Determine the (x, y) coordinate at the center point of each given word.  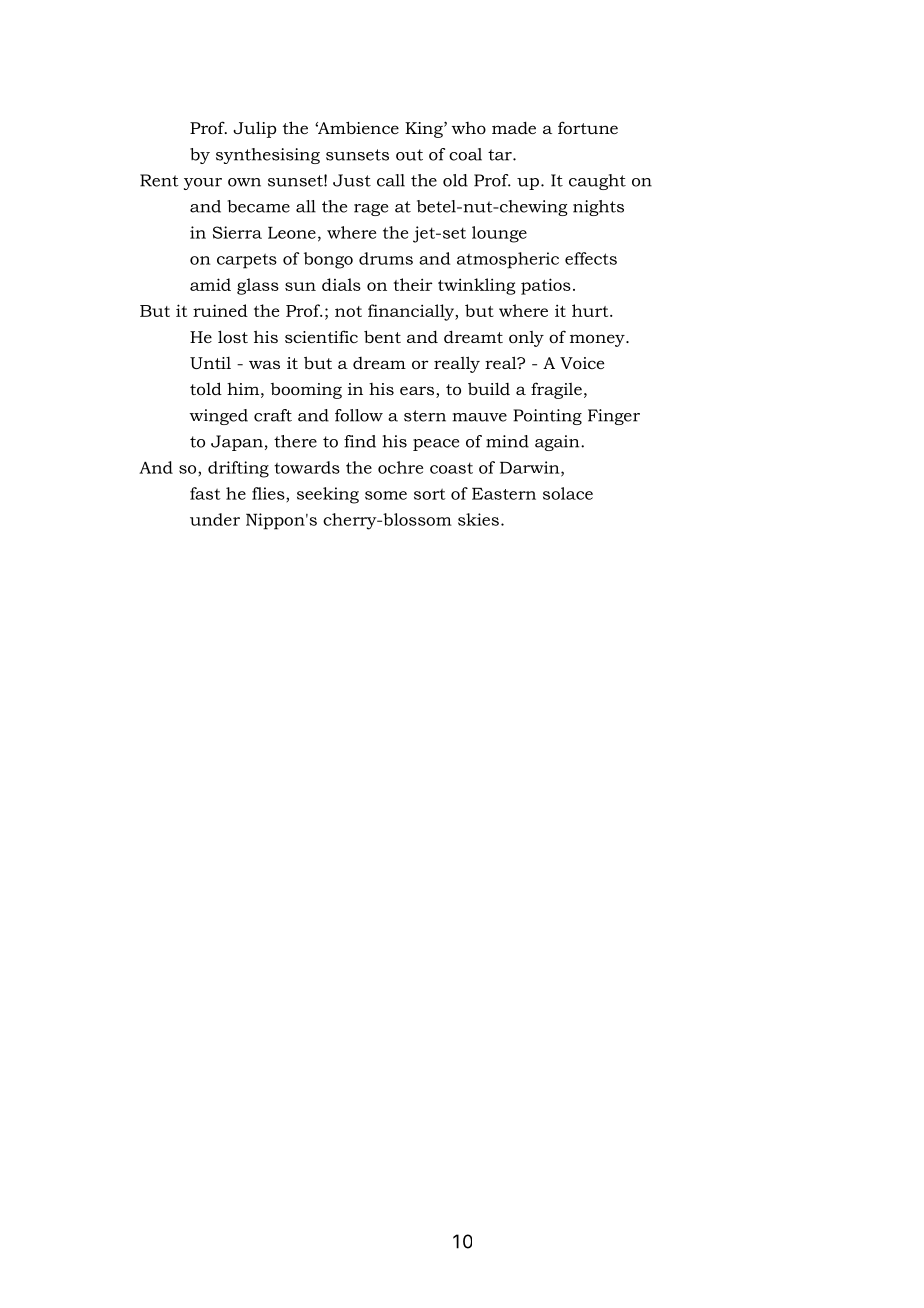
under (215, 519)
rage (371, 210)
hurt (591, 310)
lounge (499, 234)
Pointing (547, 417)
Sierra (237, 232)
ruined (220, 310)
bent (382, 336)
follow (359, 415)
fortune (588, 127)
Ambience (357, 127)
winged (218, 417)
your (203, 184)
